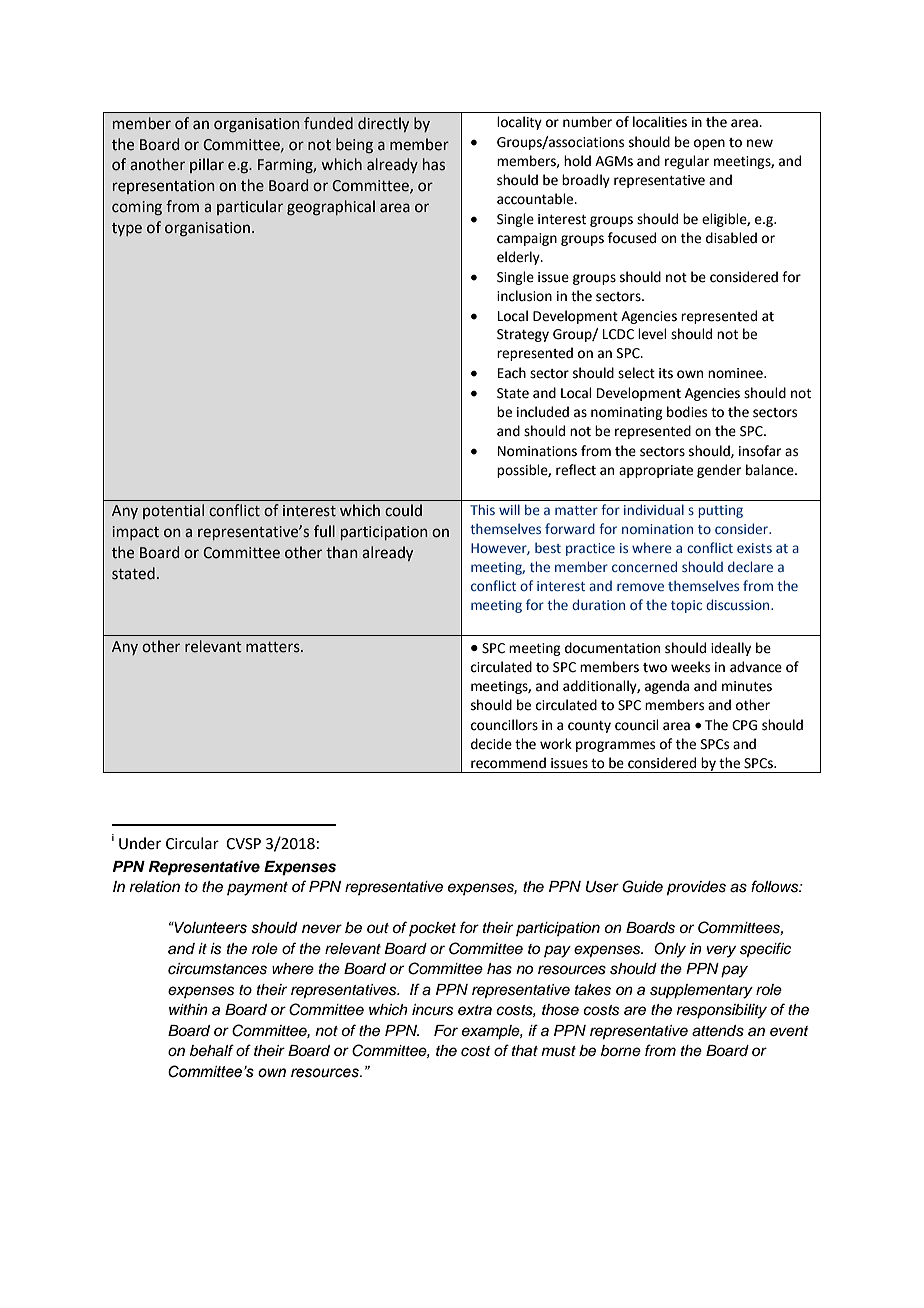 The image size is (924, 1308). What do you see at coordinates (383, 124) in the document?
I see `directly` at bounding box center [383, 124].
